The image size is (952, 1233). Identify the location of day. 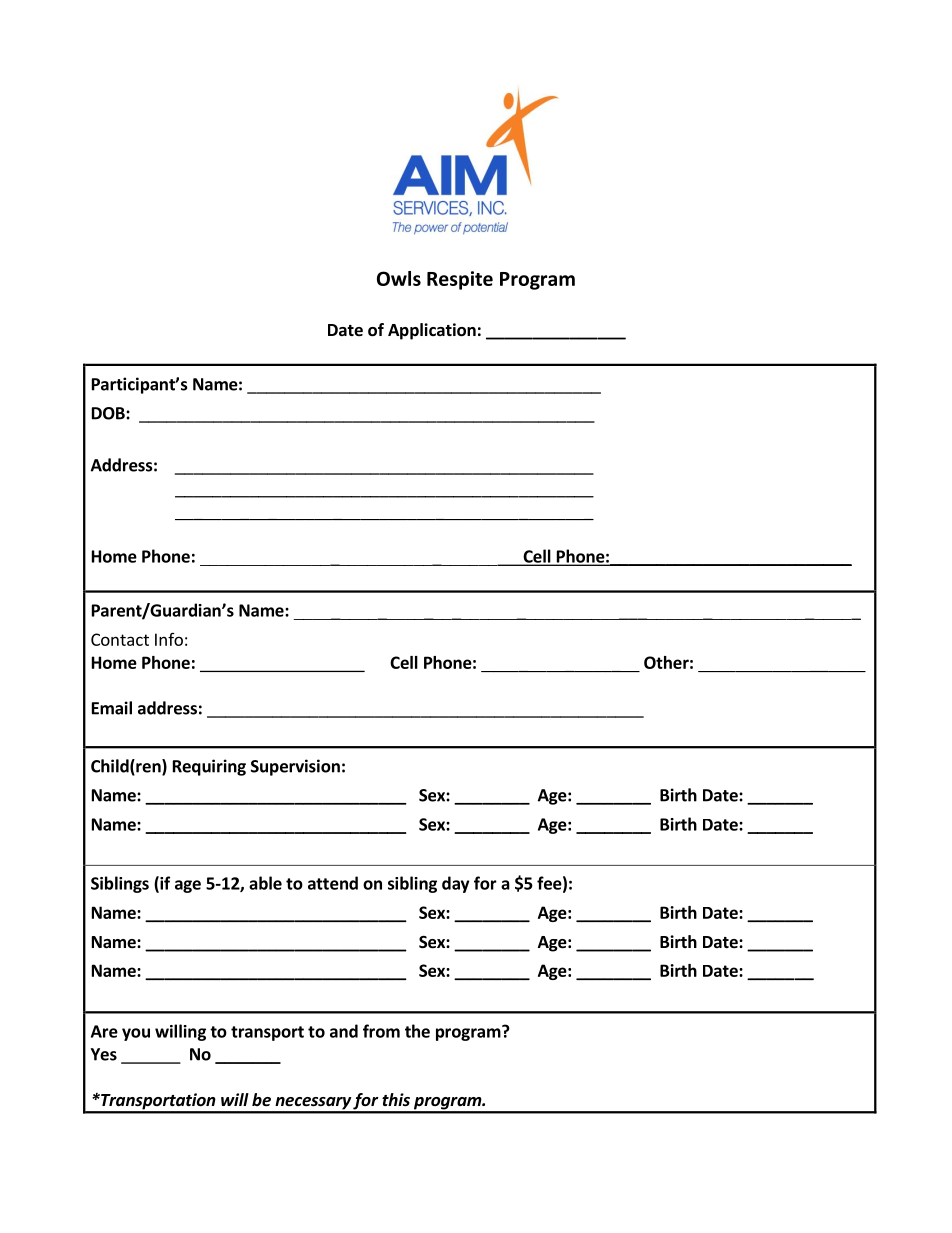
(455, 884).
